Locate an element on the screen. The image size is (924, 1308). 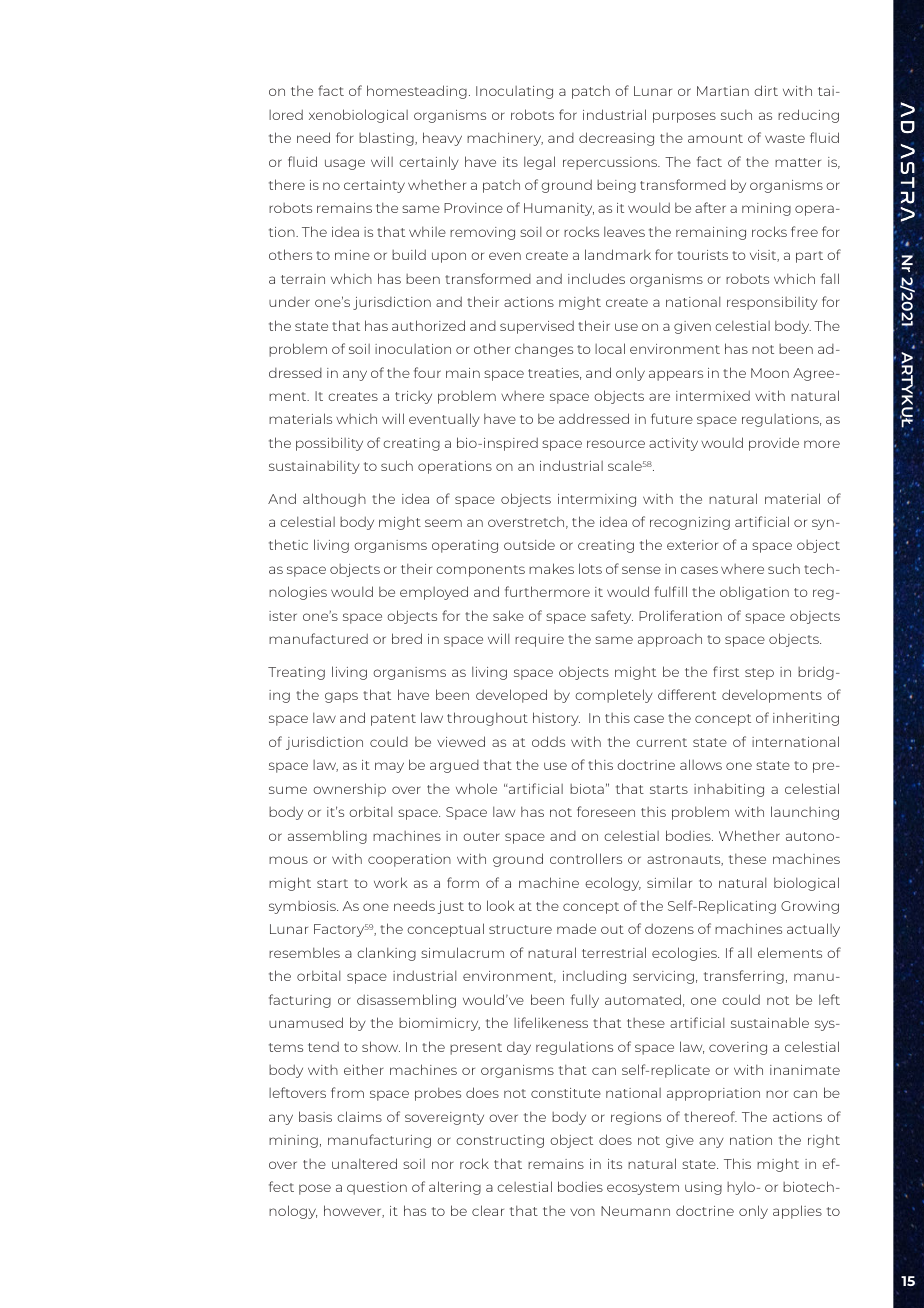
Moon is located at coordinates (770, 373).
